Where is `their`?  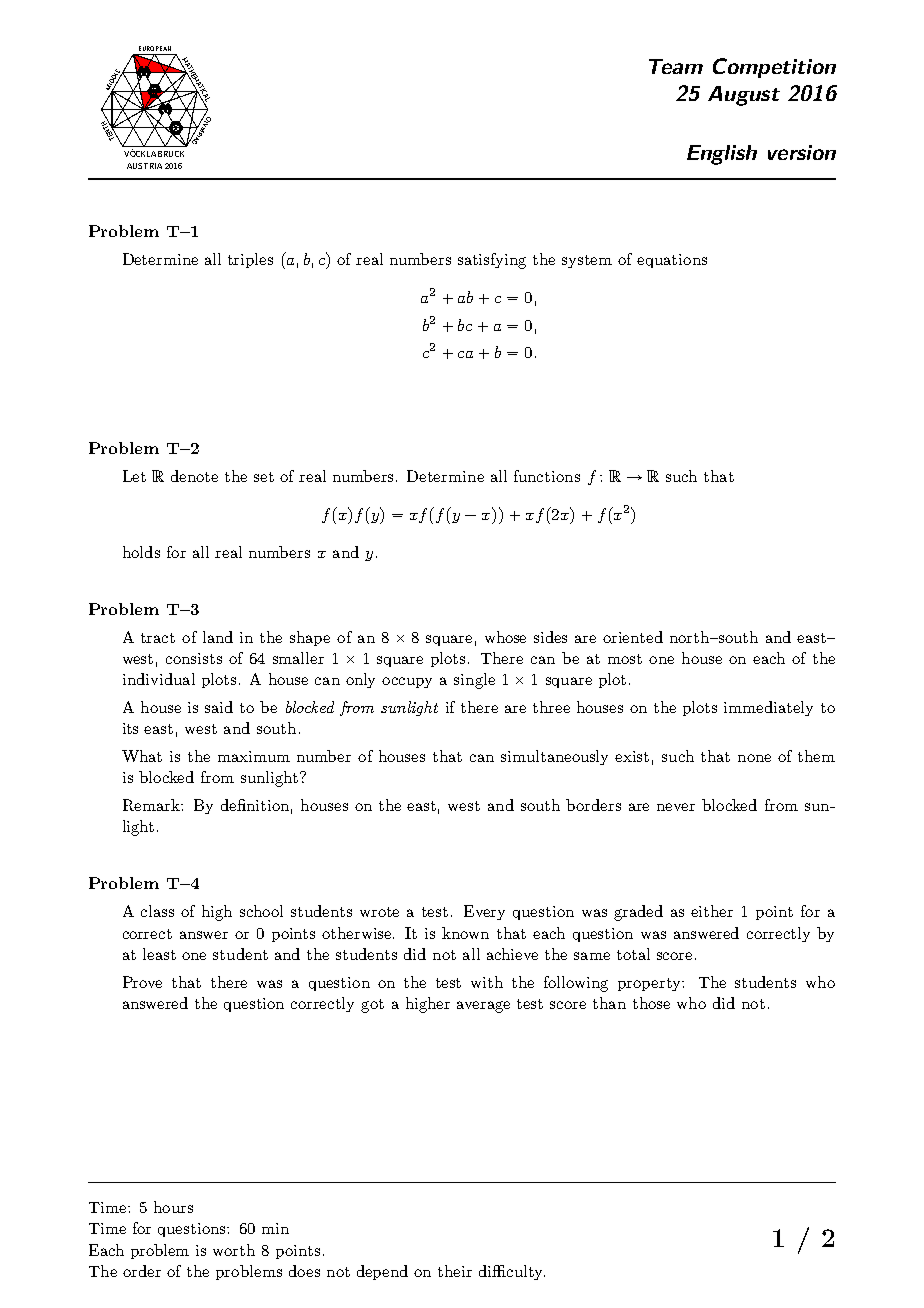 their is located at coordinates (455, 1271).
